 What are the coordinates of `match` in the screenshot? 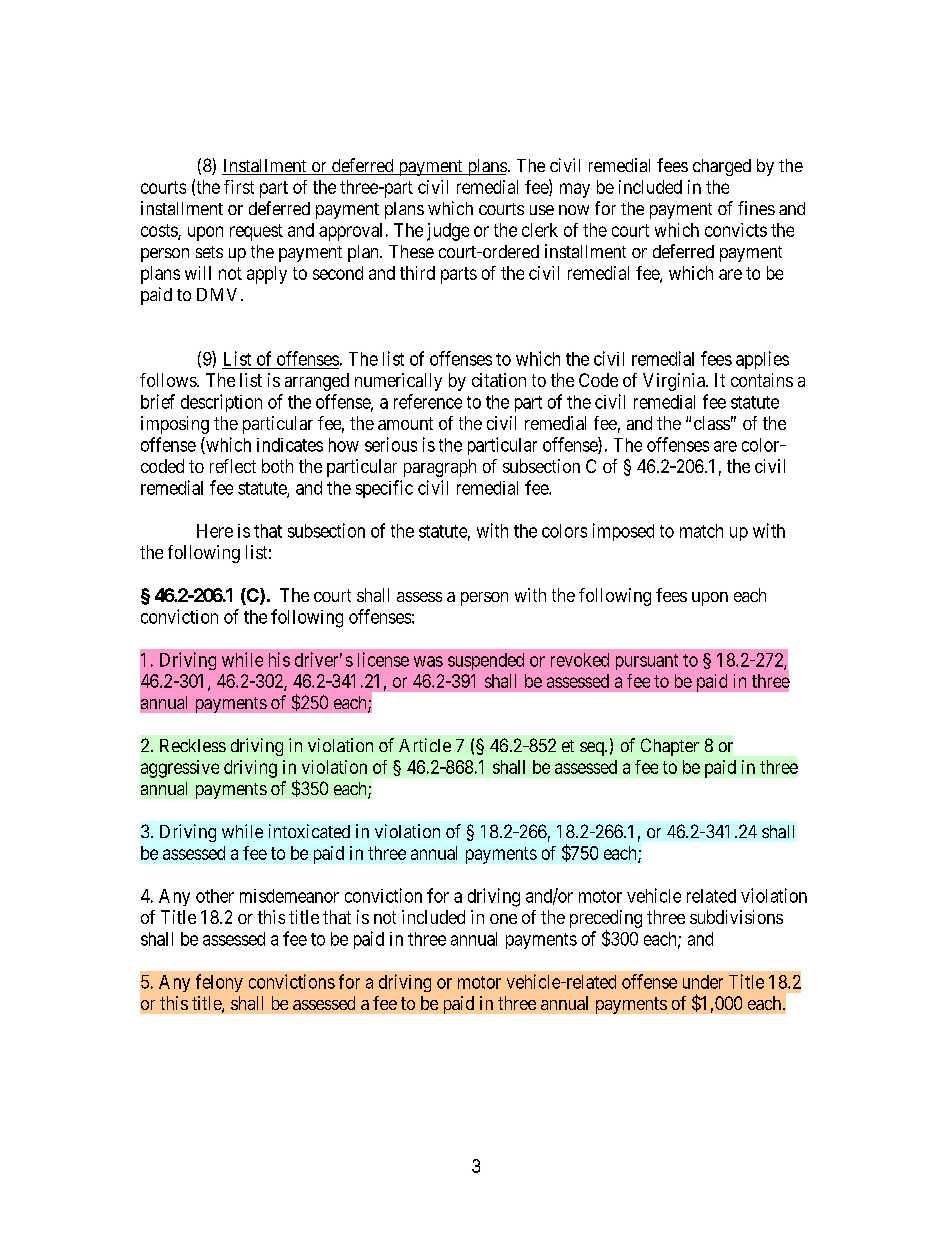 It's located at (701, 531).
